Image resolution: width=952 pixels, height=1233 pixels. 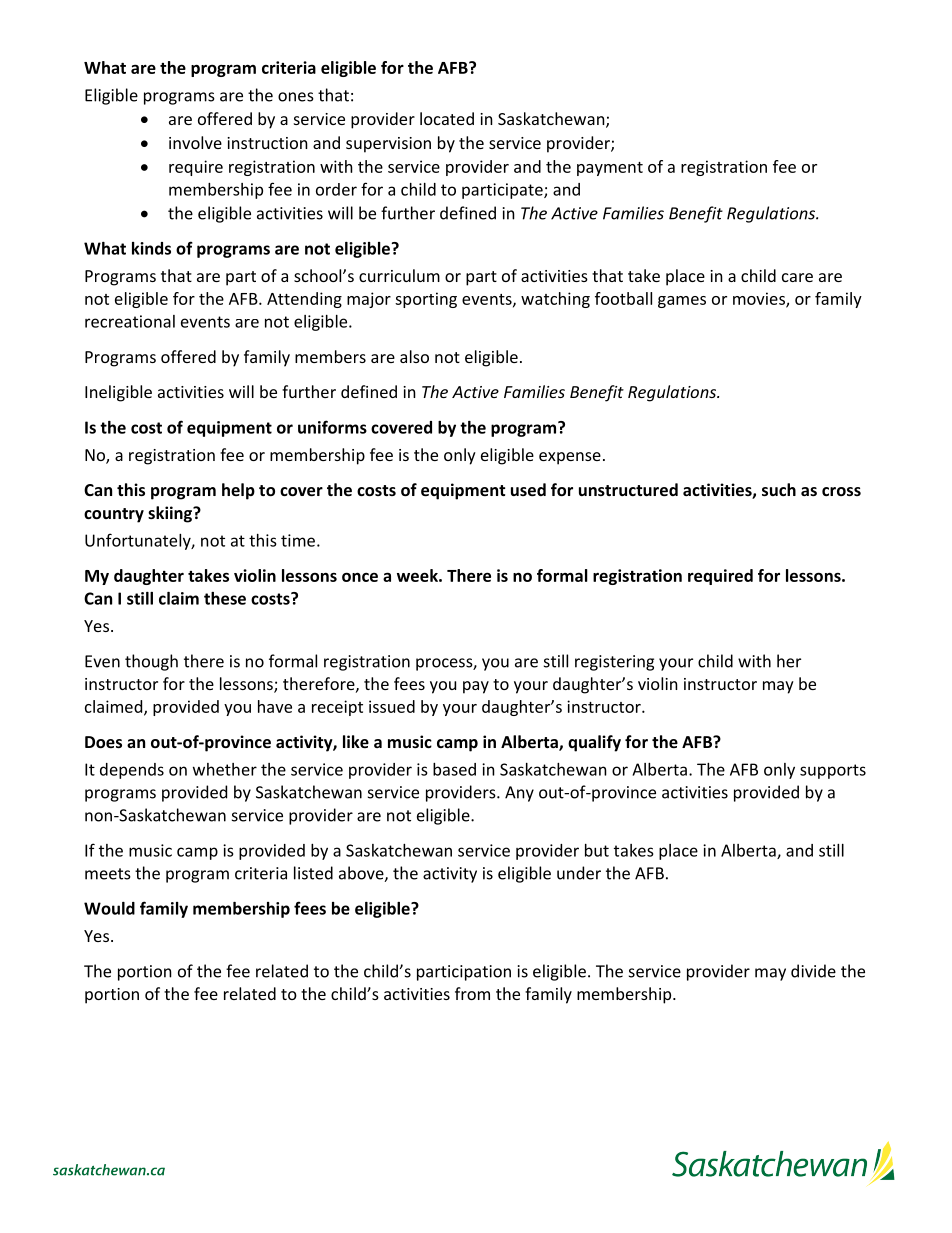 What do you see at coordinates (109, 908) in the page?
I see `Would` at bounding box center [109, 908].
